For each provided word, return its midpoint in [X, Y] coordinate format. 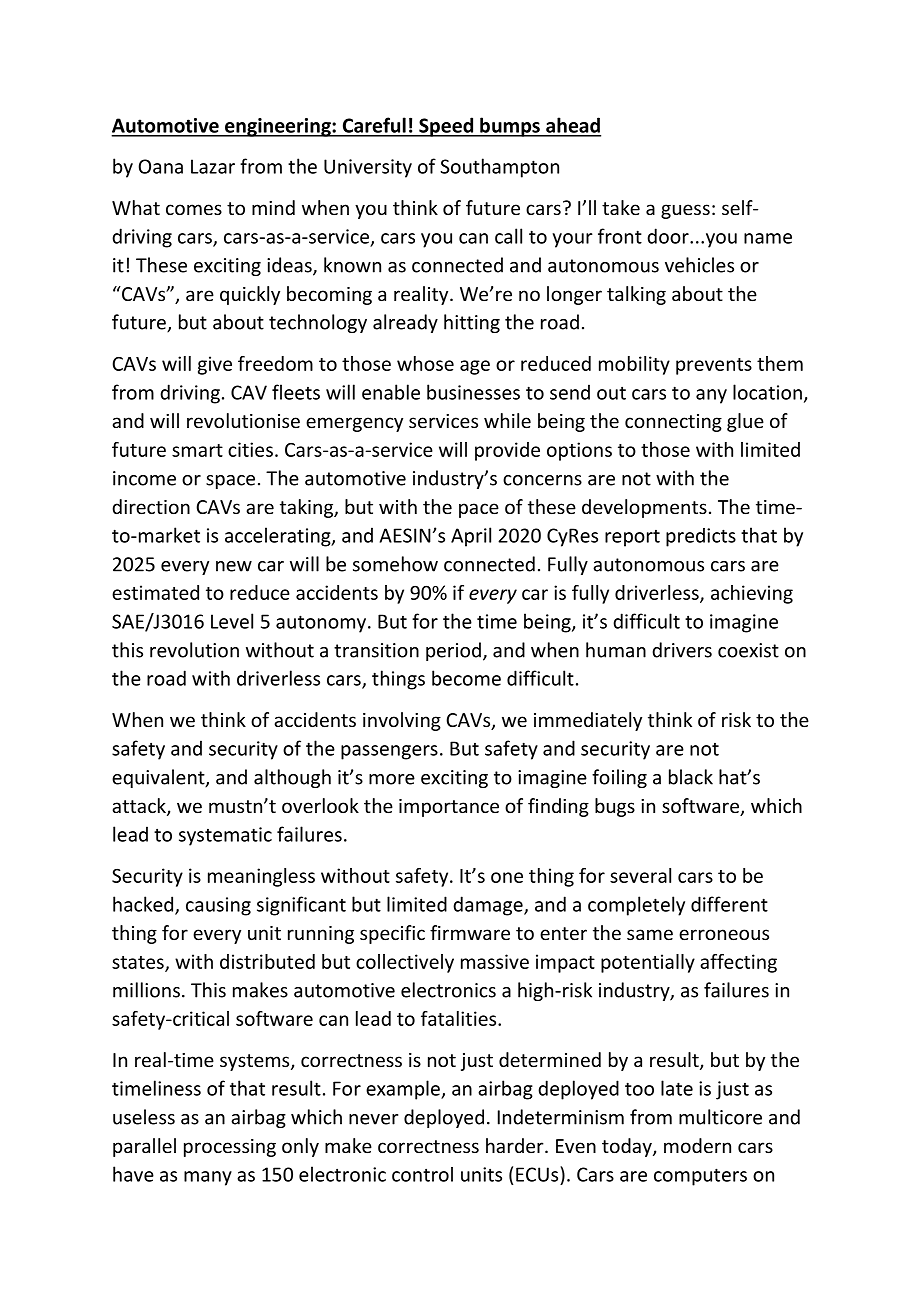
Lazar [213, 166]
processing [230, 1148]
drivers [682, 650]
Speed [446, 127]
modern [697, 1145]
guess [685, 211]
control [422, 1174]
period [453, 651]
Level [232, 621]
